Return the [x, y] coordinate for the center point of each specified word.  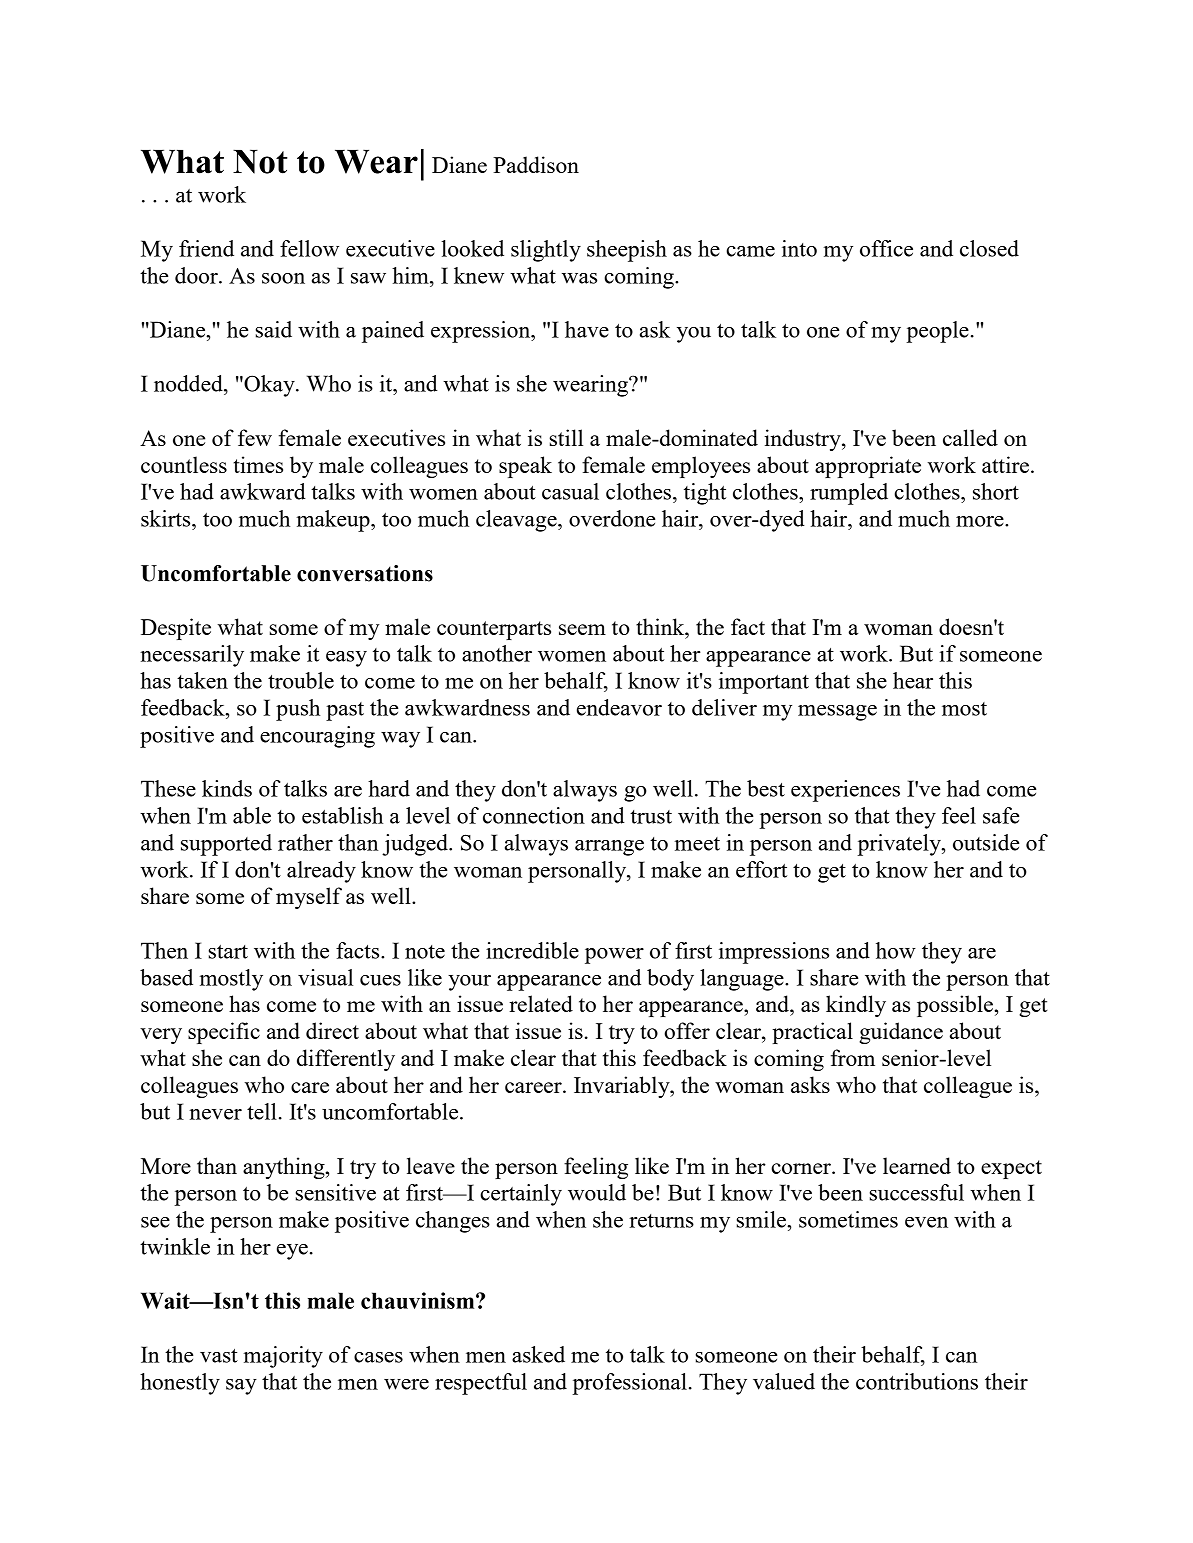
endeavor [619, 707]
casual [570, 491]
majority [283, 1357]
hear [913, 680]
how [896, 950]
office [886, 248]
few [255, 437]
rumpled [849, 494]
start [228, 952]
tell [262, 1111]
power [614, 956]
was [579, 278]
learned [917, 1165]
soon [283, 278]
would [597, 1192]
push [298, 710]
